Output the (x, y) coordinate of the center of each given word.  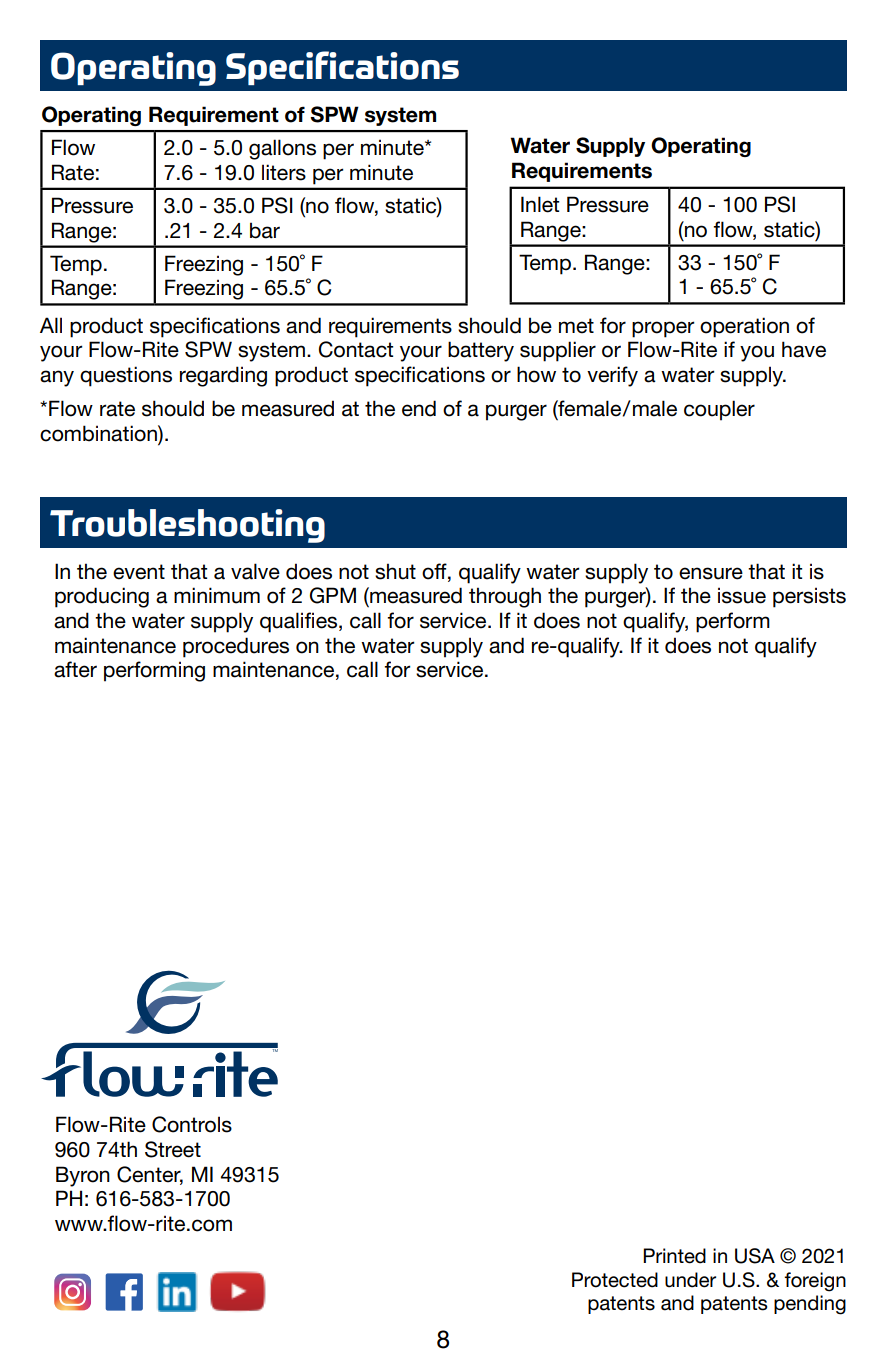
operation (744, 327)
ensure (711, 573)
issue (742, 595)
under (690, 1280)
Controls (192, 1124)
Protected (615, 1280)
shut (395, 571)
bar (265, 230)
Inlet (540, 204)
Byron (83, 1176)
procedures (236, 647)
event (139, 572)
